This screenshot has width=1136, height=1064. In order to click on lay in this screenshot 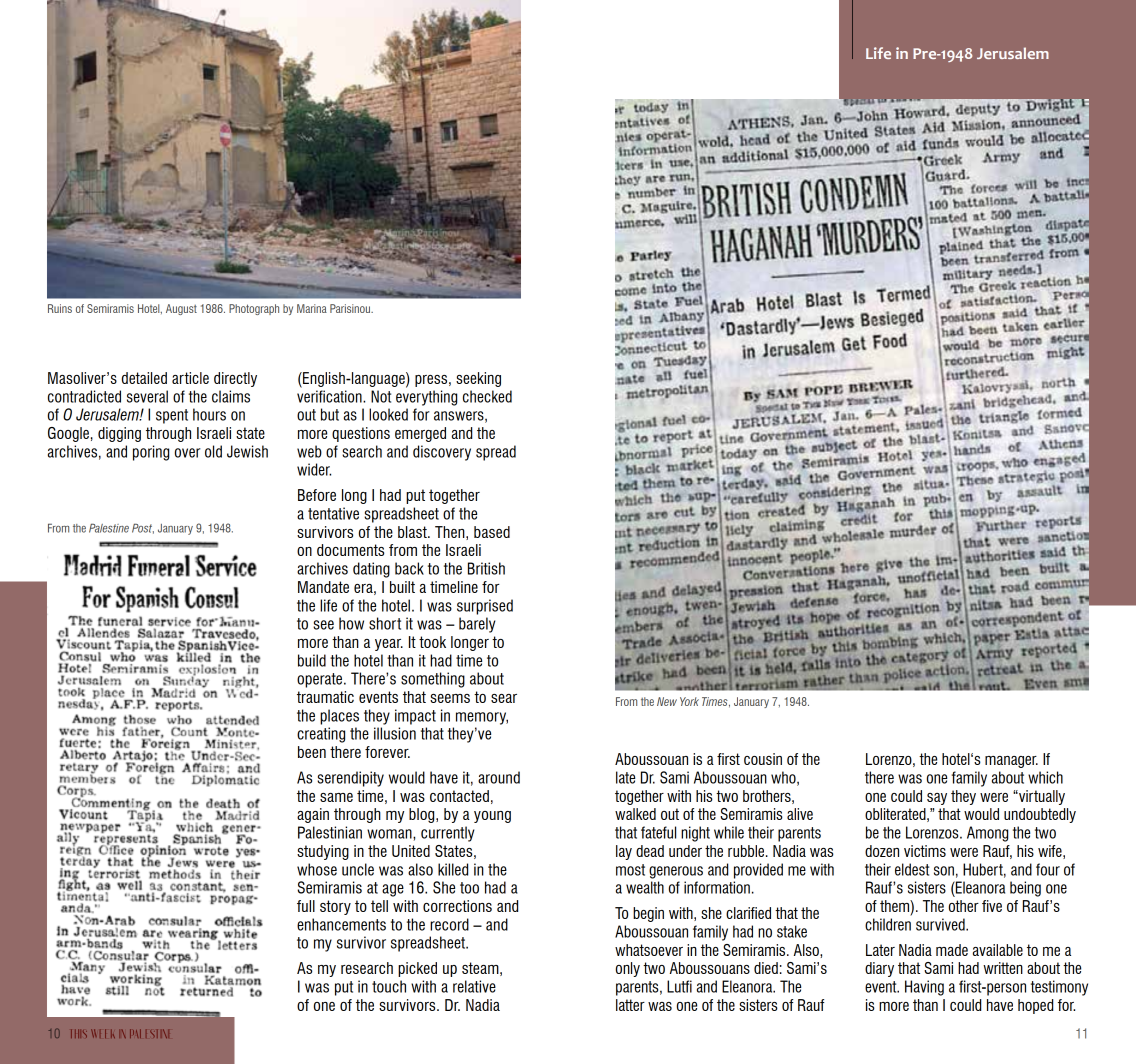, I will do `click(624, 852)`.
